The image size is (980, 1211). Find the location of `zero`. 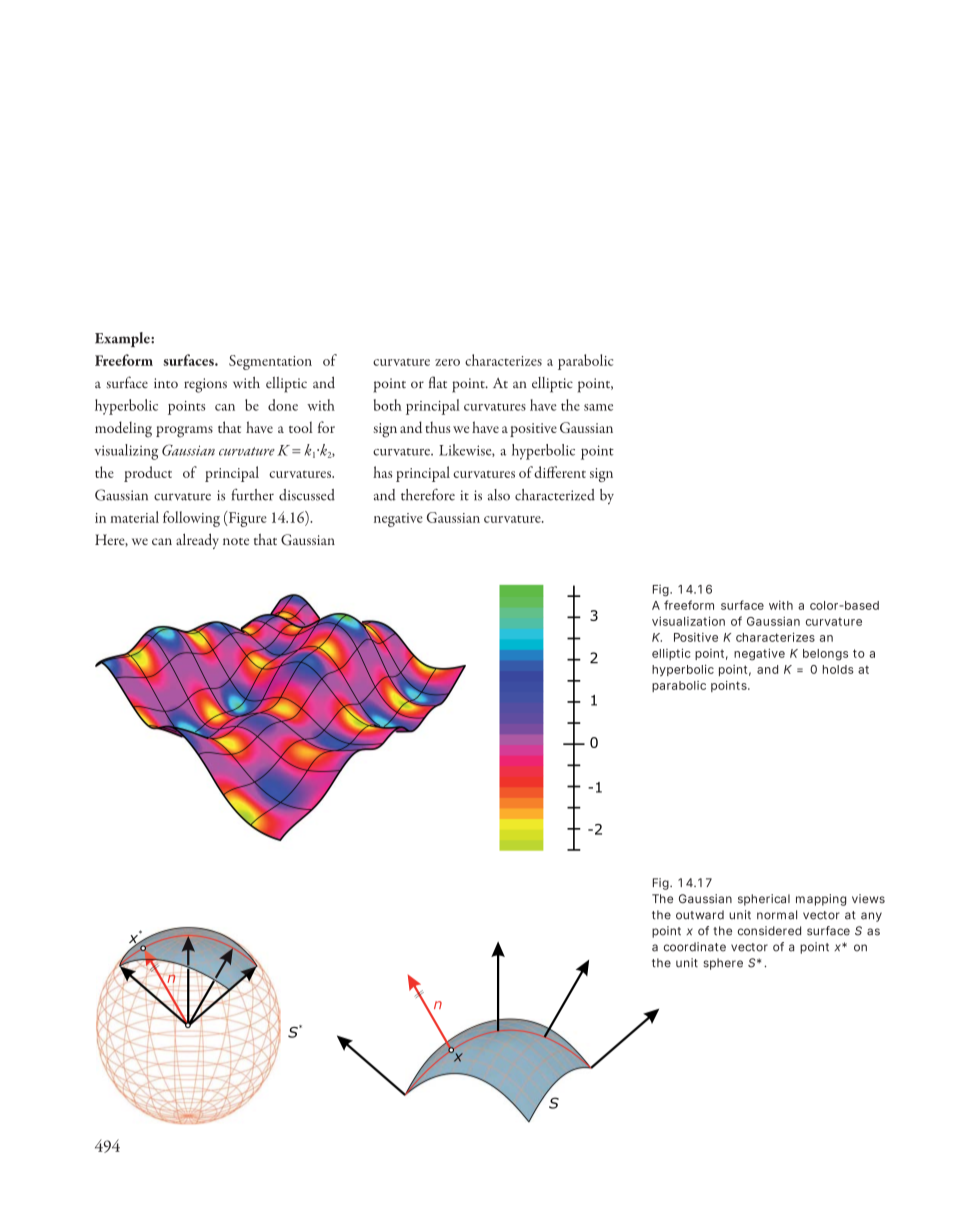

zero is located at coordinates (447, 362).
